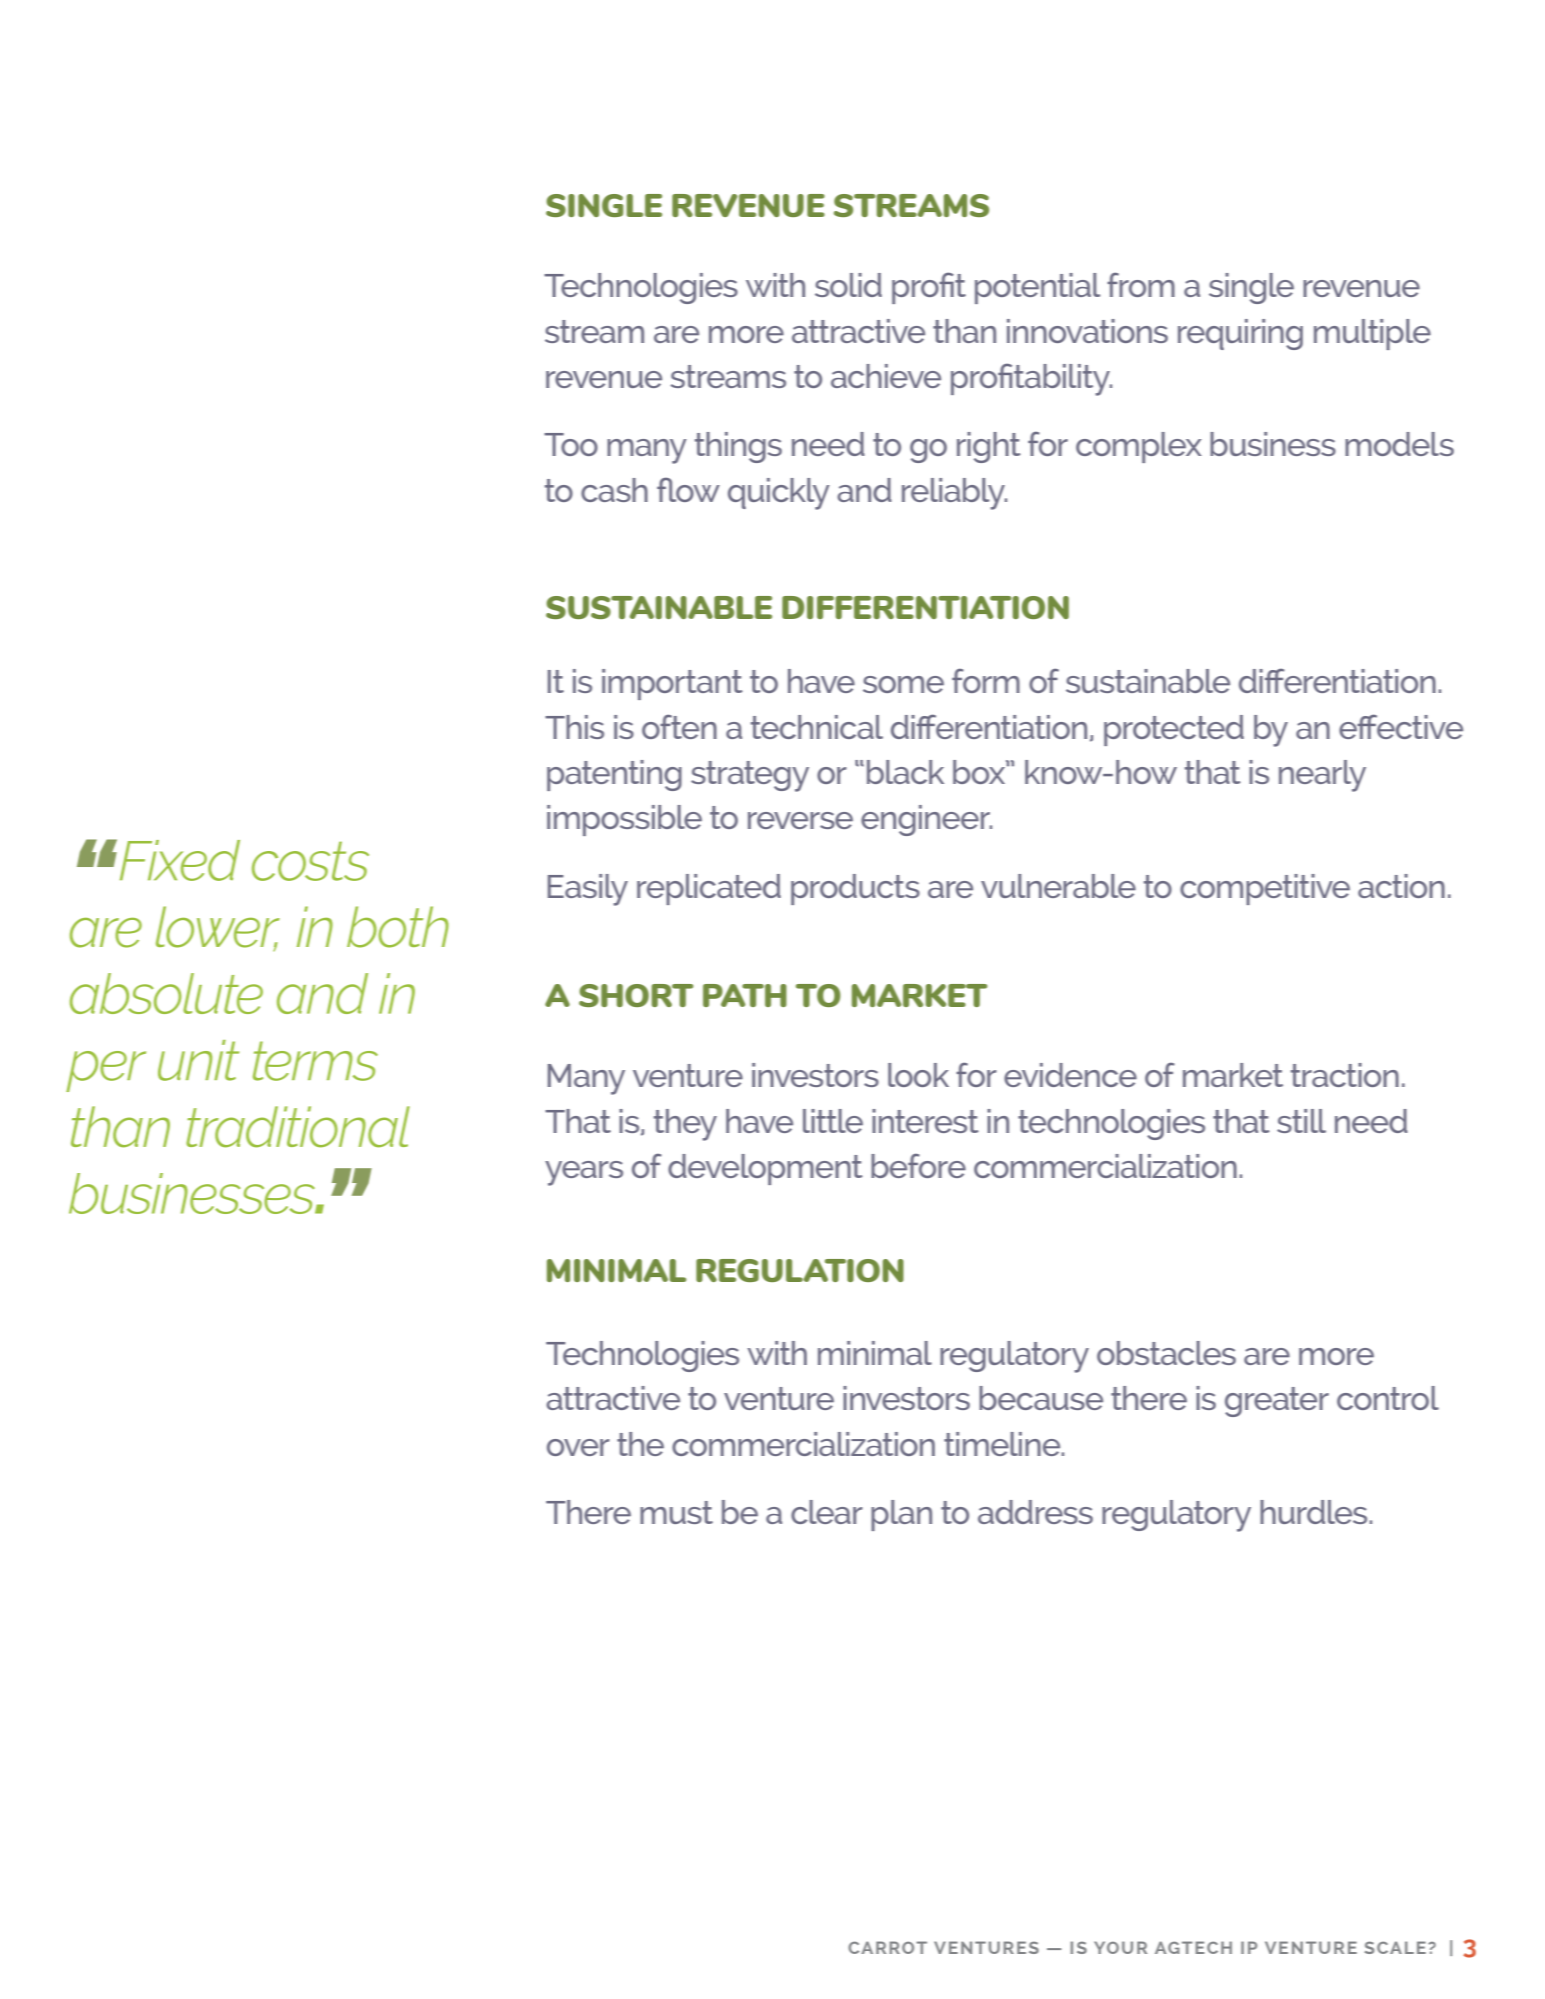  Describe the element at coordinates (800, 1270) in the document. I see `REGULATION` at that location.
